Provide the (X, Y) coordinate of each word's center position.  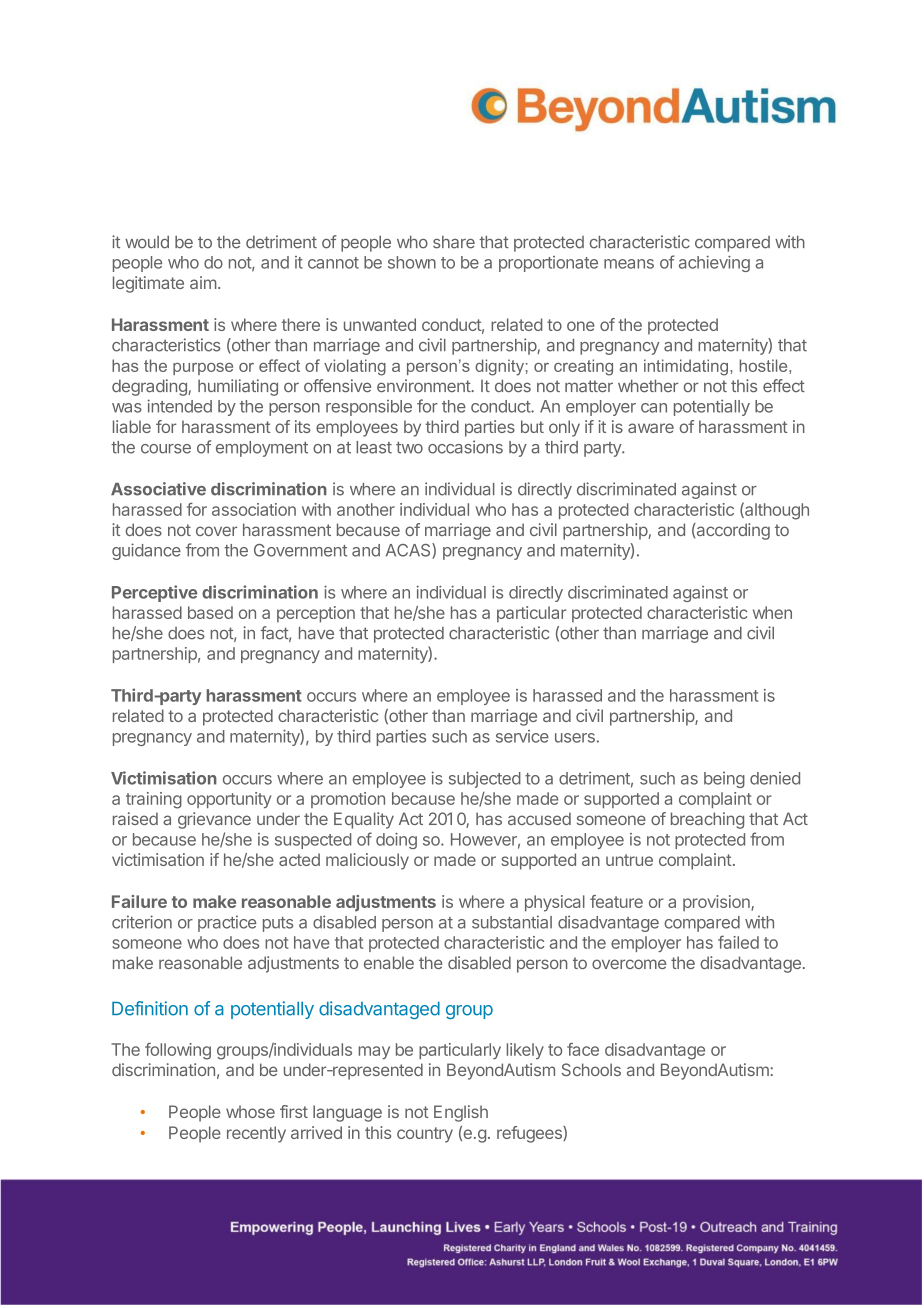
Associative (158, 489)
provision (717, 903)
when (772, 612)
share (454, 242)
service (522, 736)
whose (250, 1111)
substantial (512, 922)
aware (651, 428)
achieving (714, 263)
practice (227, 923)
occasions (465, 447)
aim (203, 282)
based (210, 612)
